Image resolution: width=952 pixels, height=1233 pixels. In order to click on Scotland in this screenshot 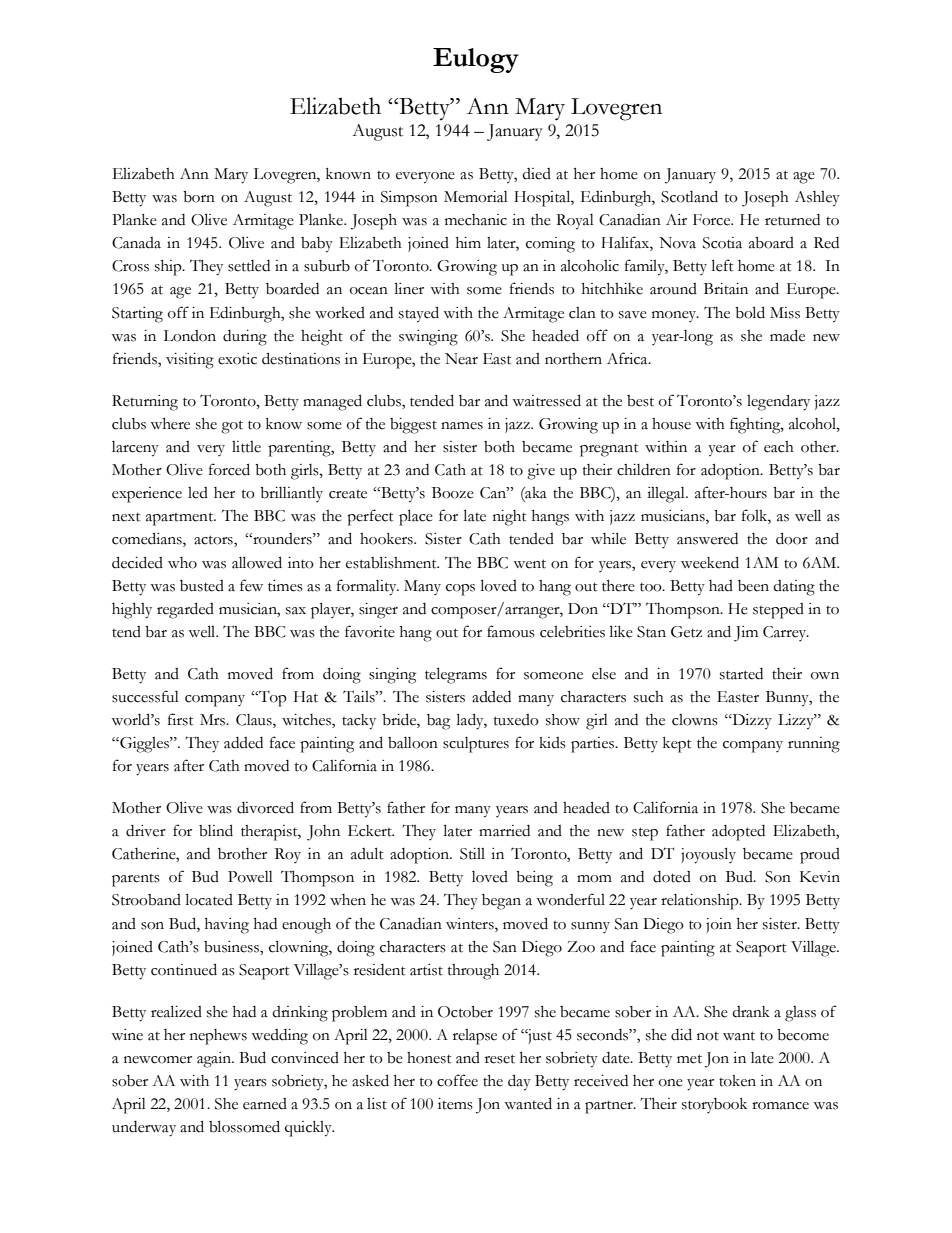, I will do `click(689, 196)`.
